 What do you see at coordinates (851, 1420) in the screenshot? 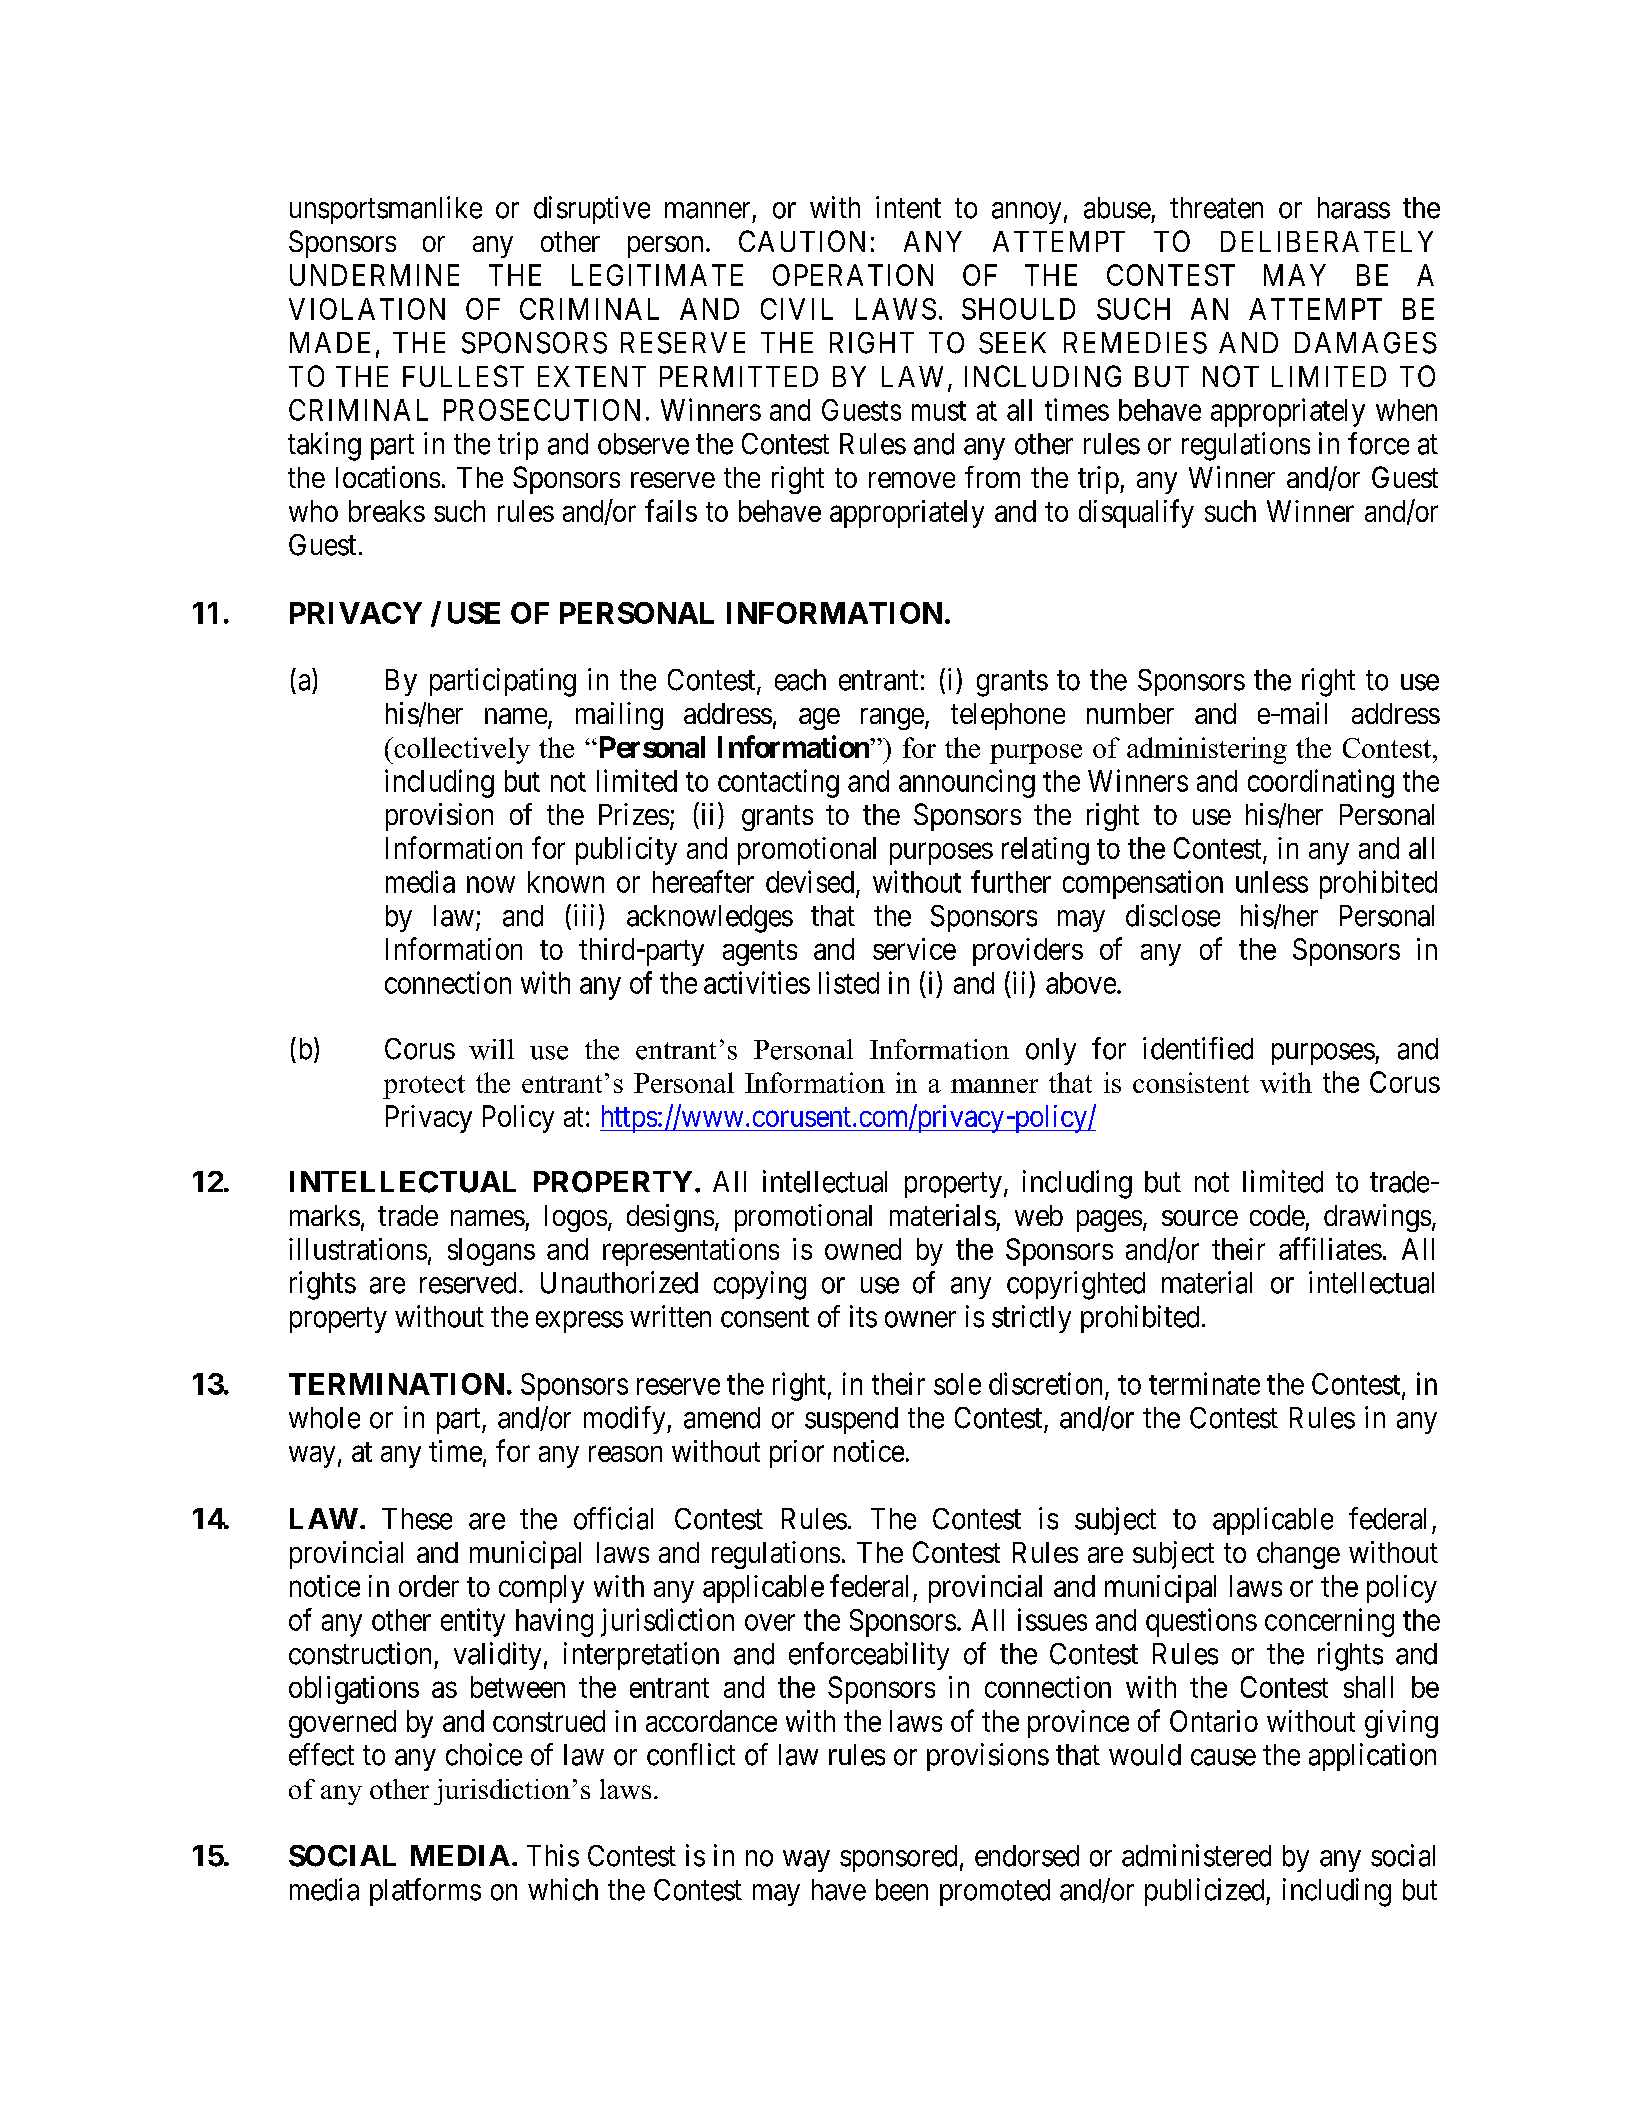
I see `suspend` at bounding box center [851, 1420].
